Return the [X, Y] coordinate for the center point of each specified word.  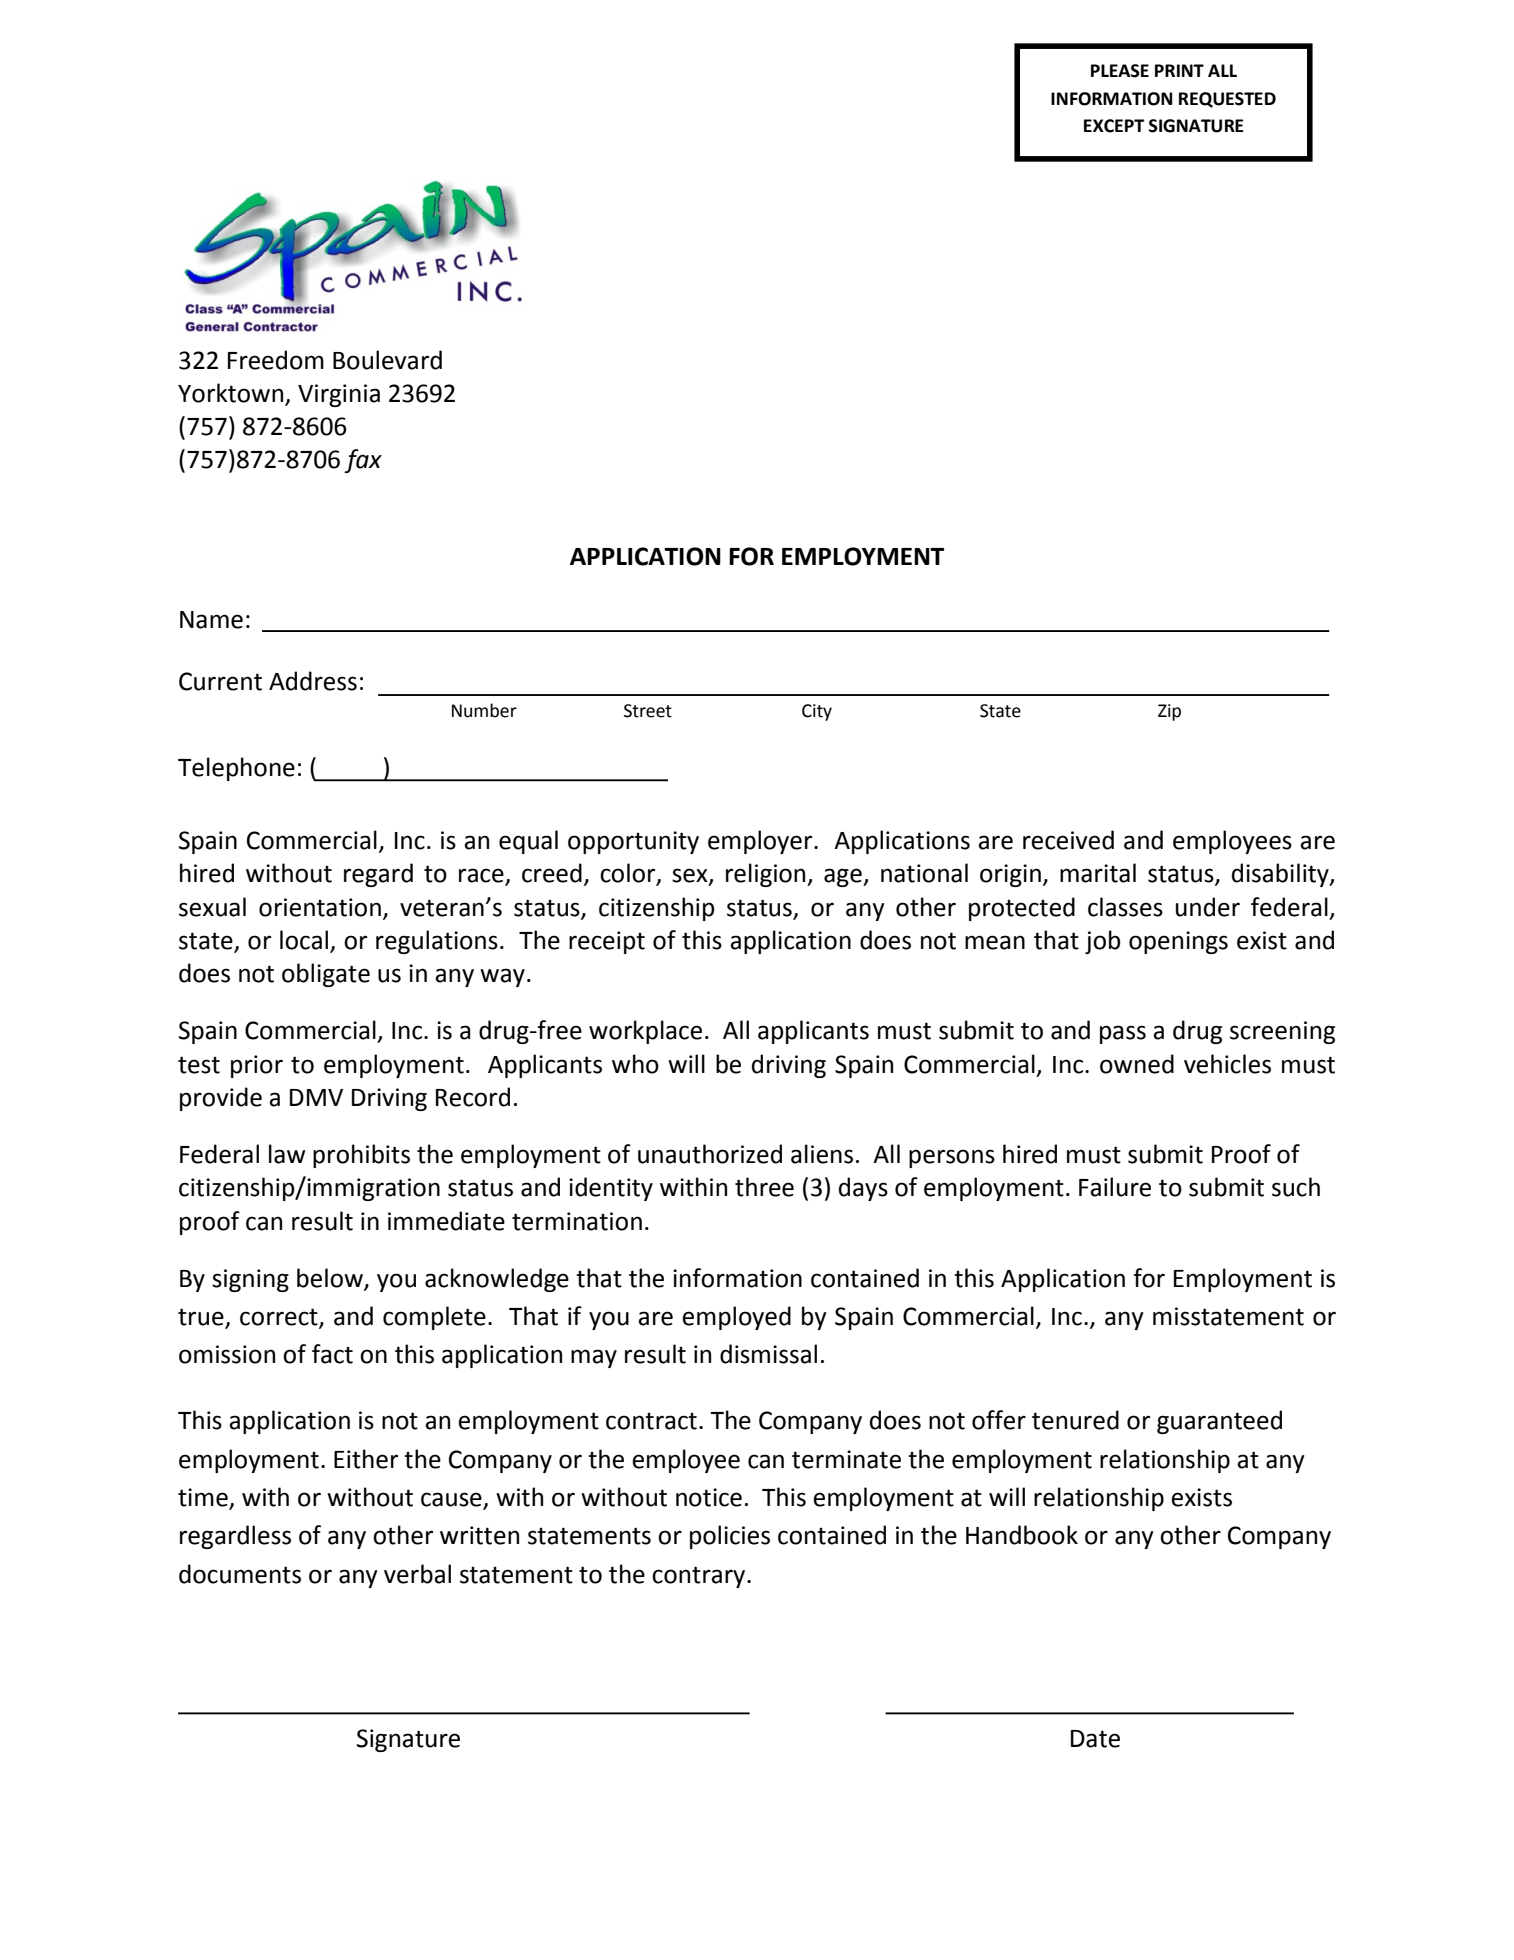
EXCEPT [1114, 126]
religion [767, 875]
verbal [417, 1574]
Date [1095, 1739]
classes [1125, 907]
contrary [700, 1577]
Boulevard [387, 360]
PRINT [1179, 70]
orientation [320, 907]
